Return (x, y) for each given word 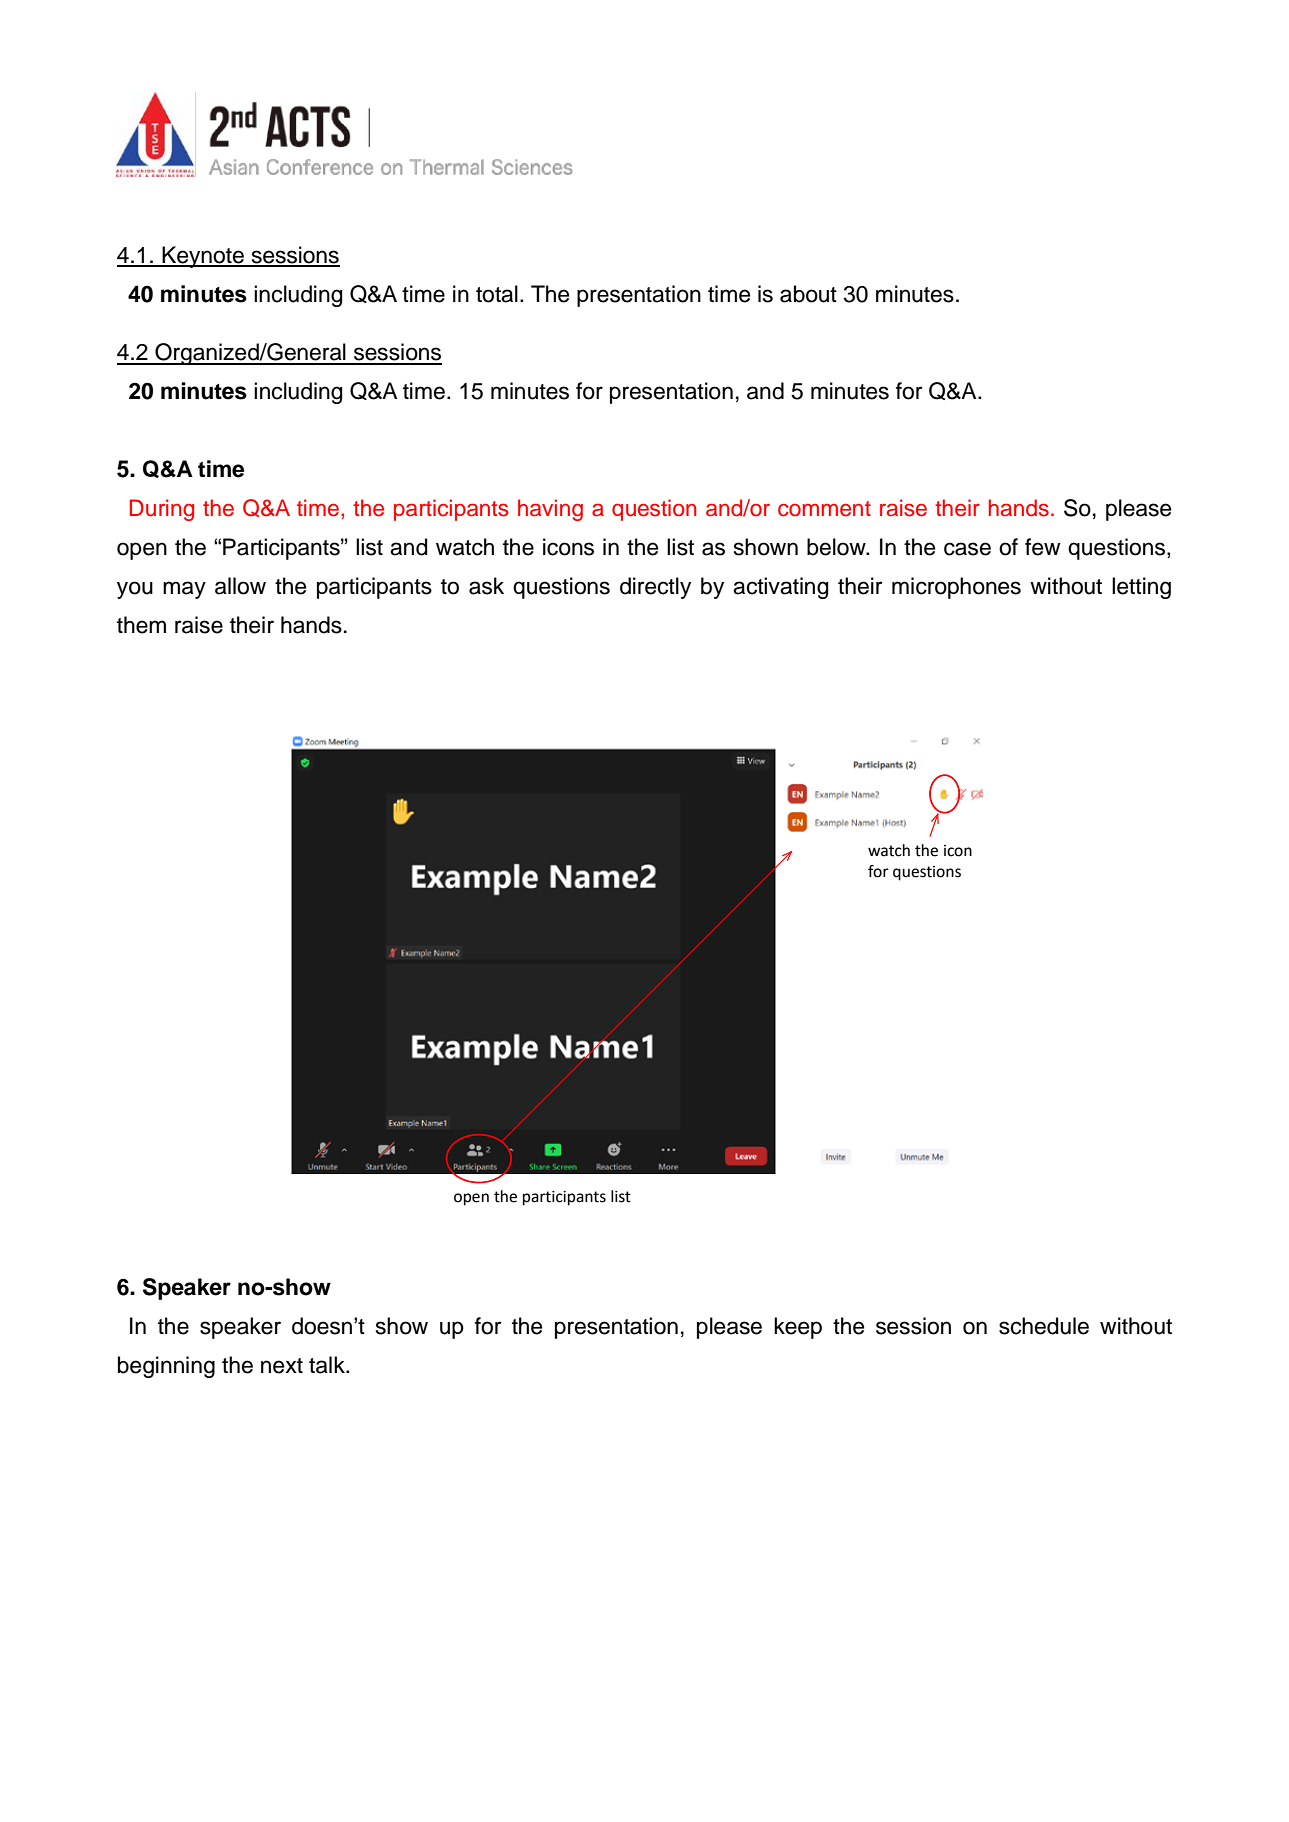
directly (655, 588)
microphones (956, 588)
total (497, 294)
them (141, 625)
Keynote (203, 257)
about (808, 294)
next (282, 1366)
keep (798, 1328)
